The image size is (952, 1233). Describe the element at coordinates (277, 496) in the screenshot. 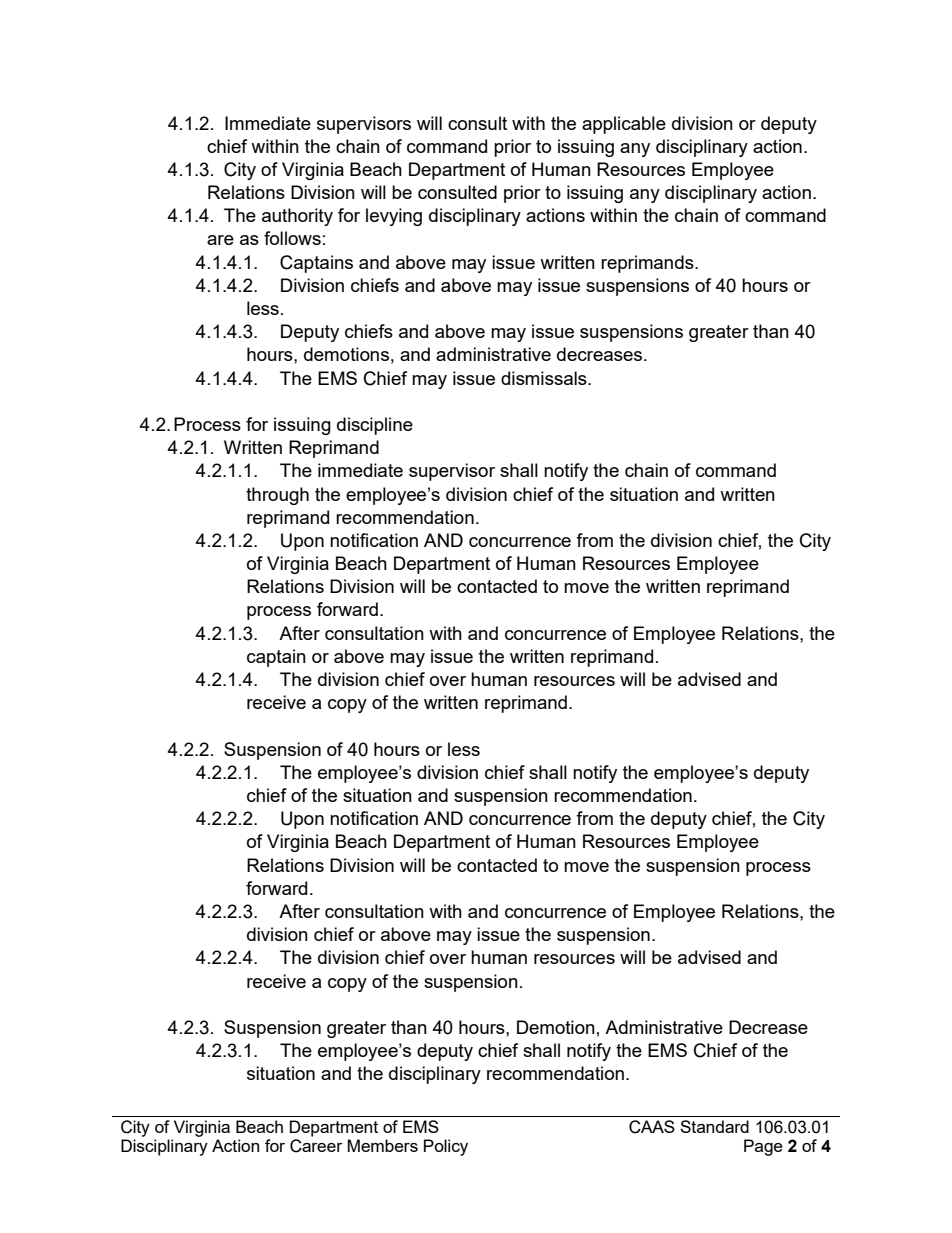

I see `through` at that location.
